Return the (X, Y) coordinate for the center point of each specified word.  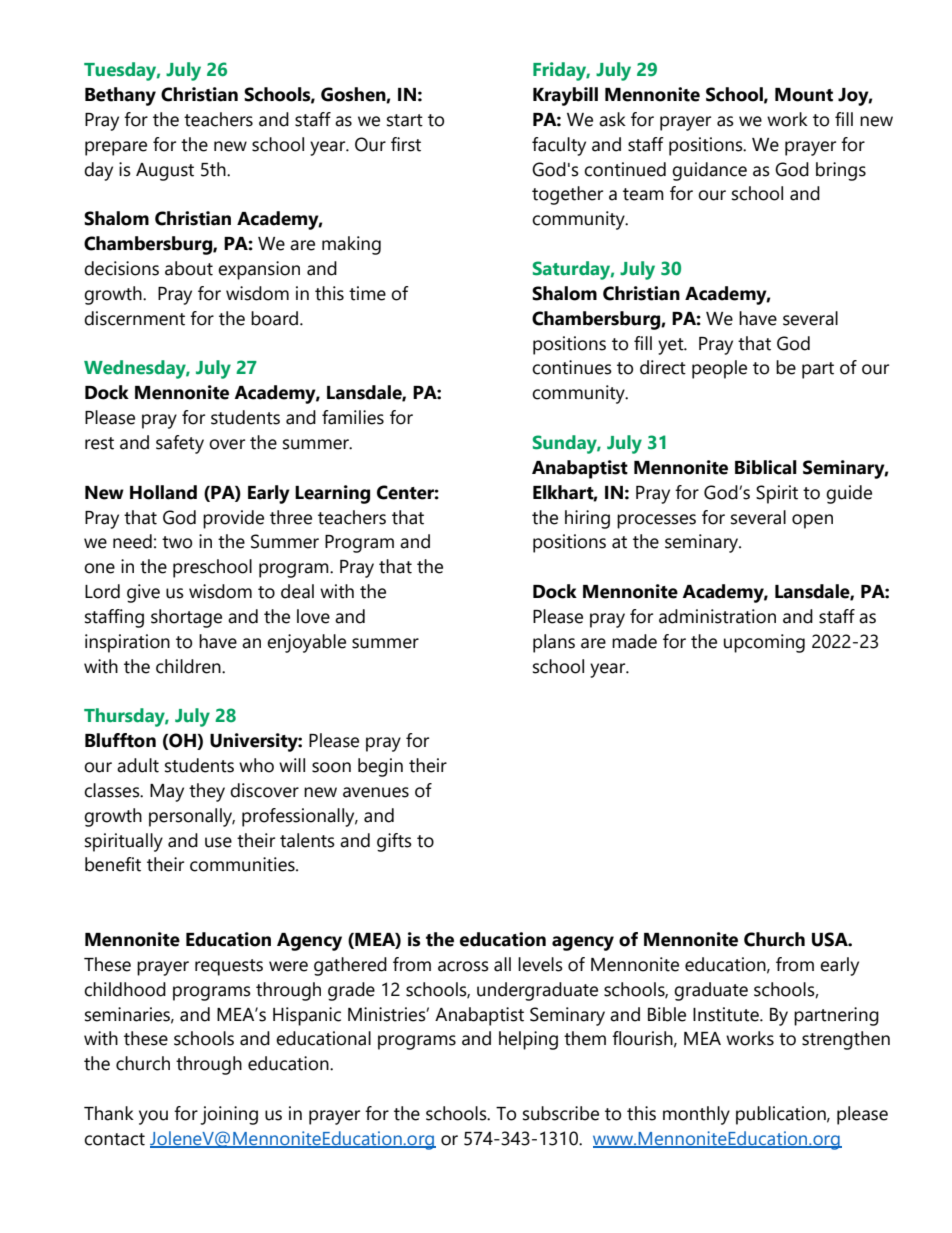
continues (572, 367)
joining (229, 1115)
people (719, 369)
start (405, 120)
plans (554, 643)
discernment (134, 318)
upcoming (764, 643)
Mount (804, 95)
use (218, 842)
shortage (186, 618)
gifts (394, 842)
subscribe (561, 1113)
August (165, 172)
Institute (727, 1014)
